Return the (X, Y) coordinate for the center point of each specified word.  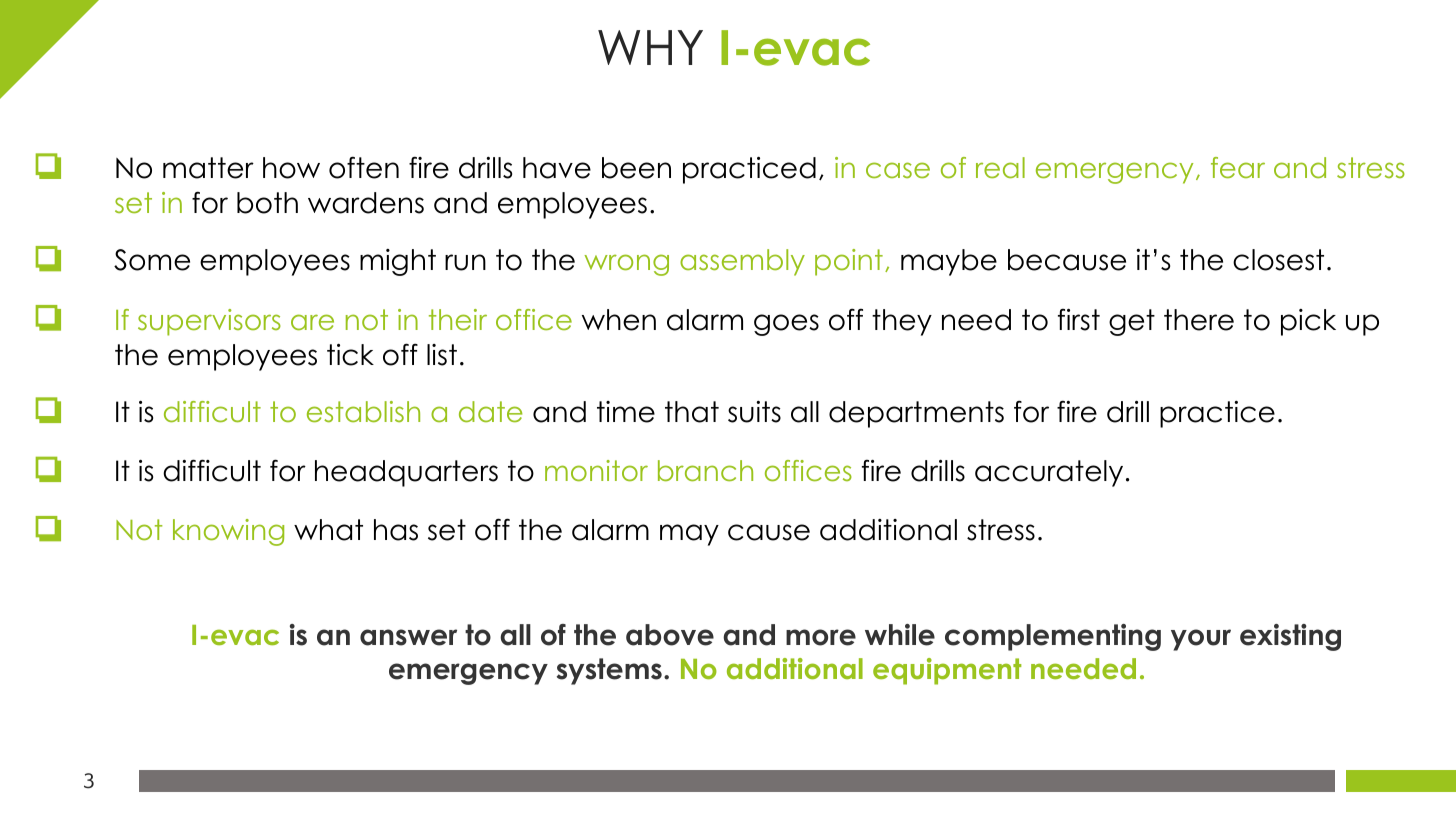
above (670, 635)
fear (1238, 167)
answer (408, 637)
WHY (650, 47)
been (636, 168)
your (1201, 640)
